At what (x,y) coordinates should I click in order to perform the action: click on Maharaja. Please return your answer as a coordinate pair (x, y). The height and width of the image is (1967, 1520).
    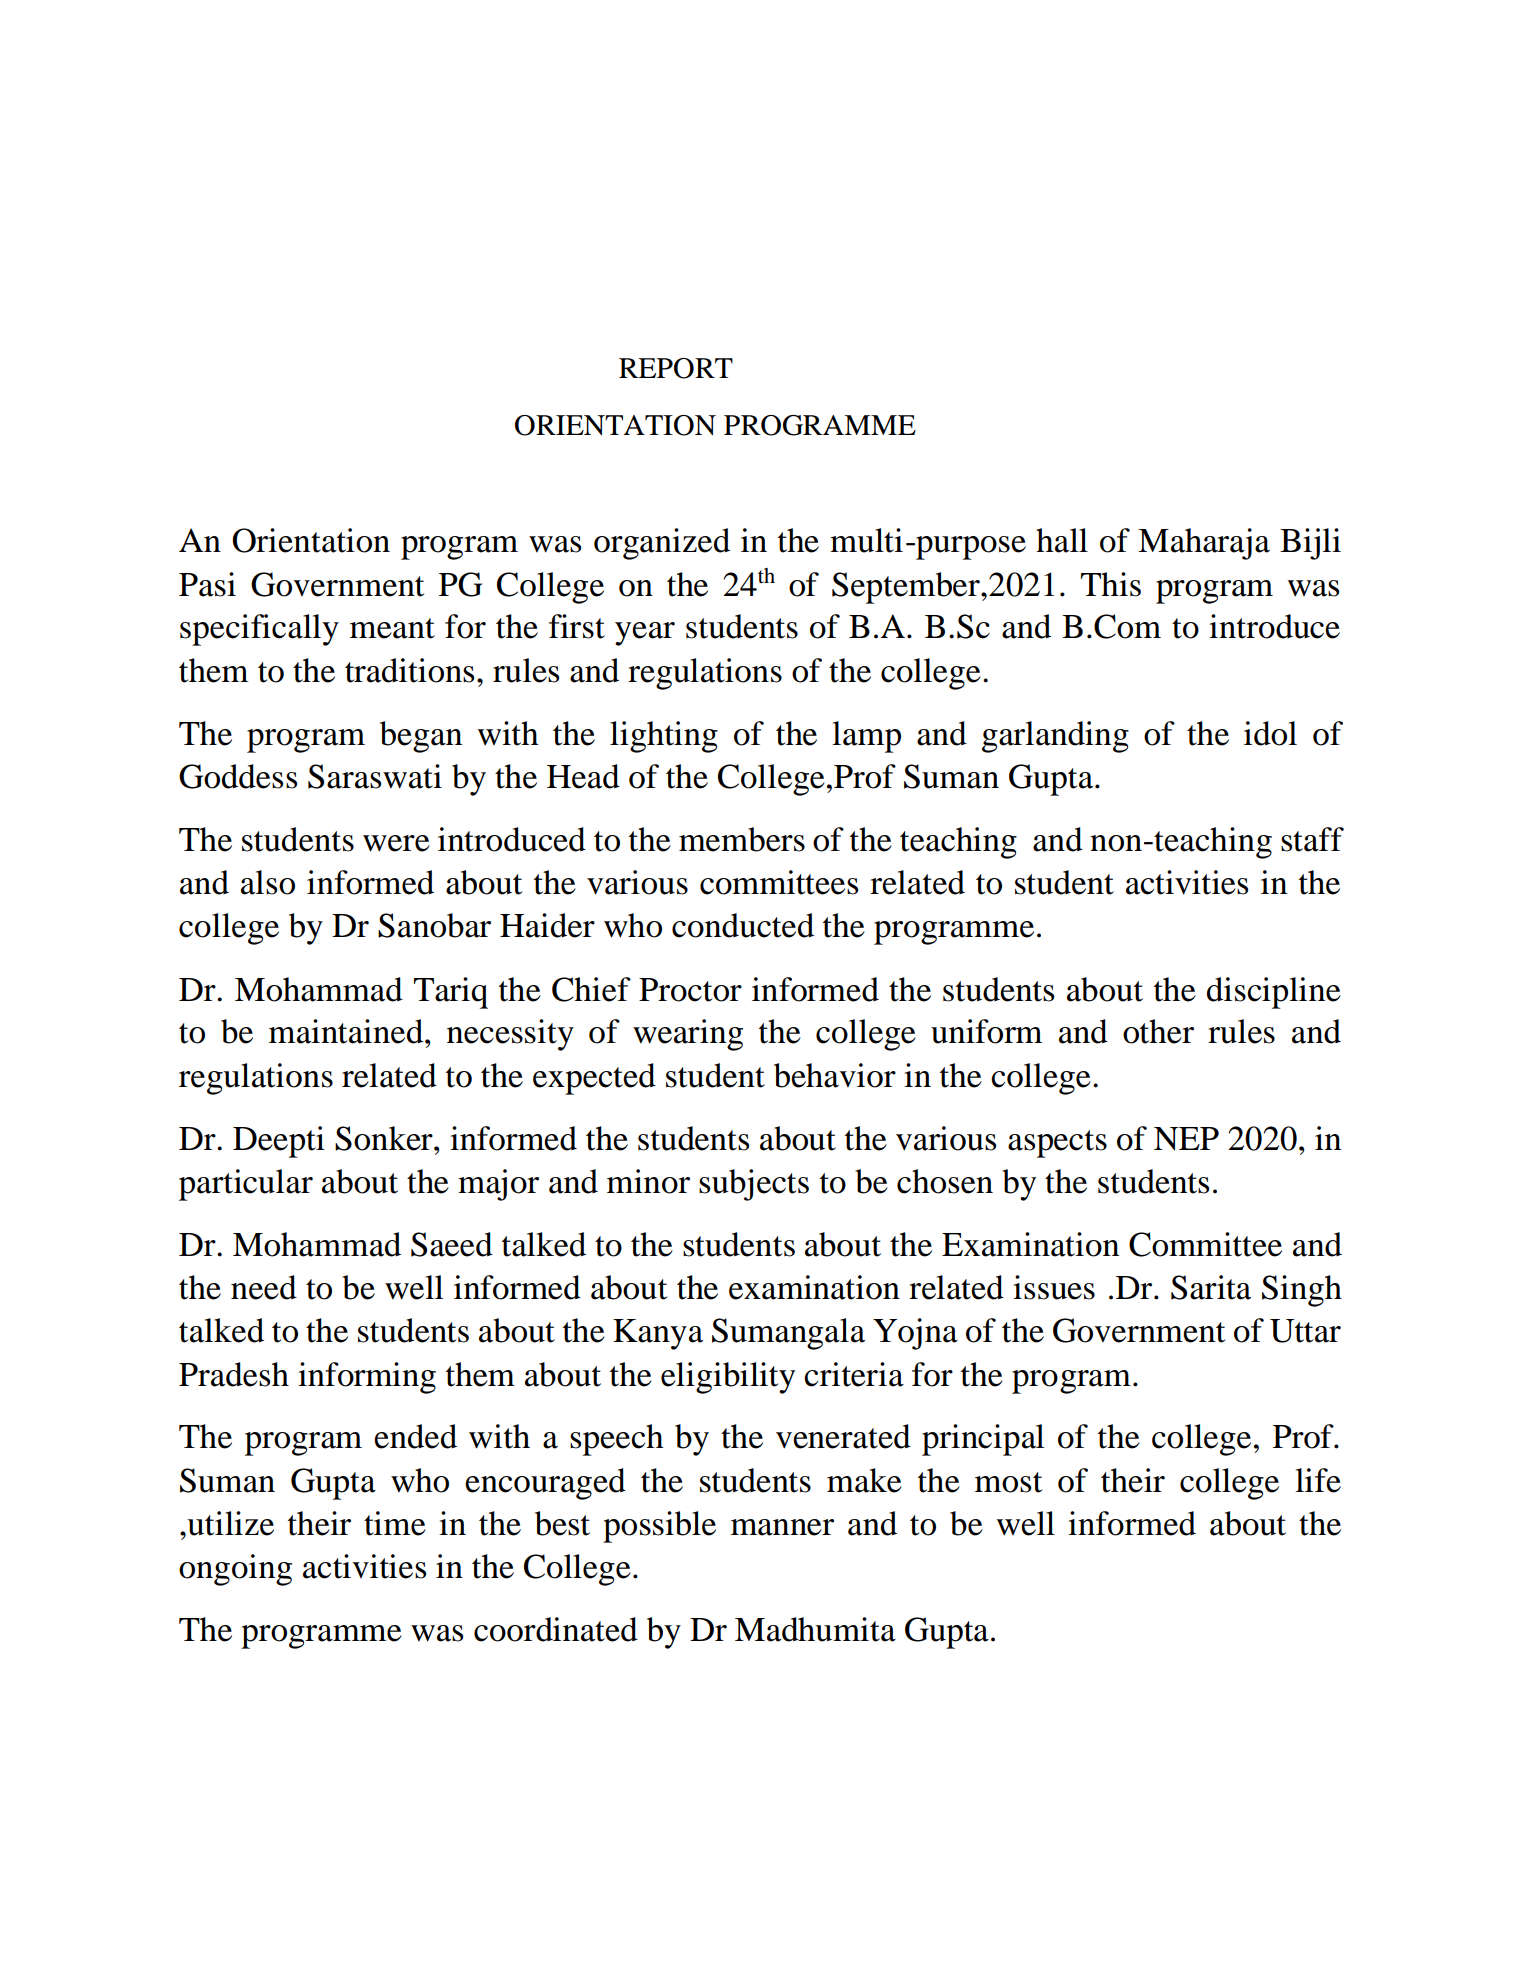
    Looking at the image, I should click on (1204, 544).
